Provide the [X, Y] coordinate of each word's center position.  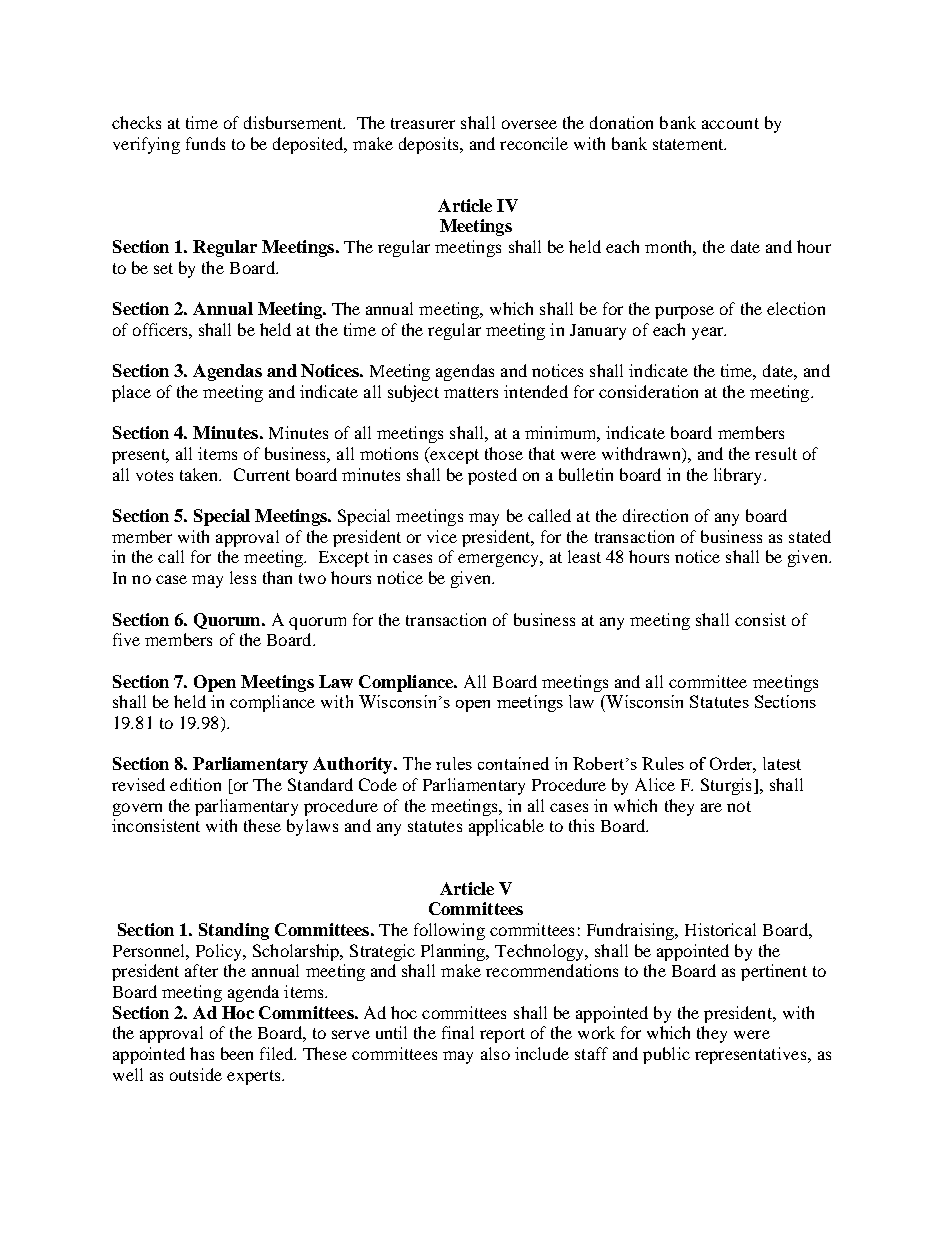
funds [205, 143]
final [458, 1032]
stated [810, 536]
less [243, 577]
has [202, 1053]
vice [442, 536]
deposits [430, 145]
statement [689, 144]
